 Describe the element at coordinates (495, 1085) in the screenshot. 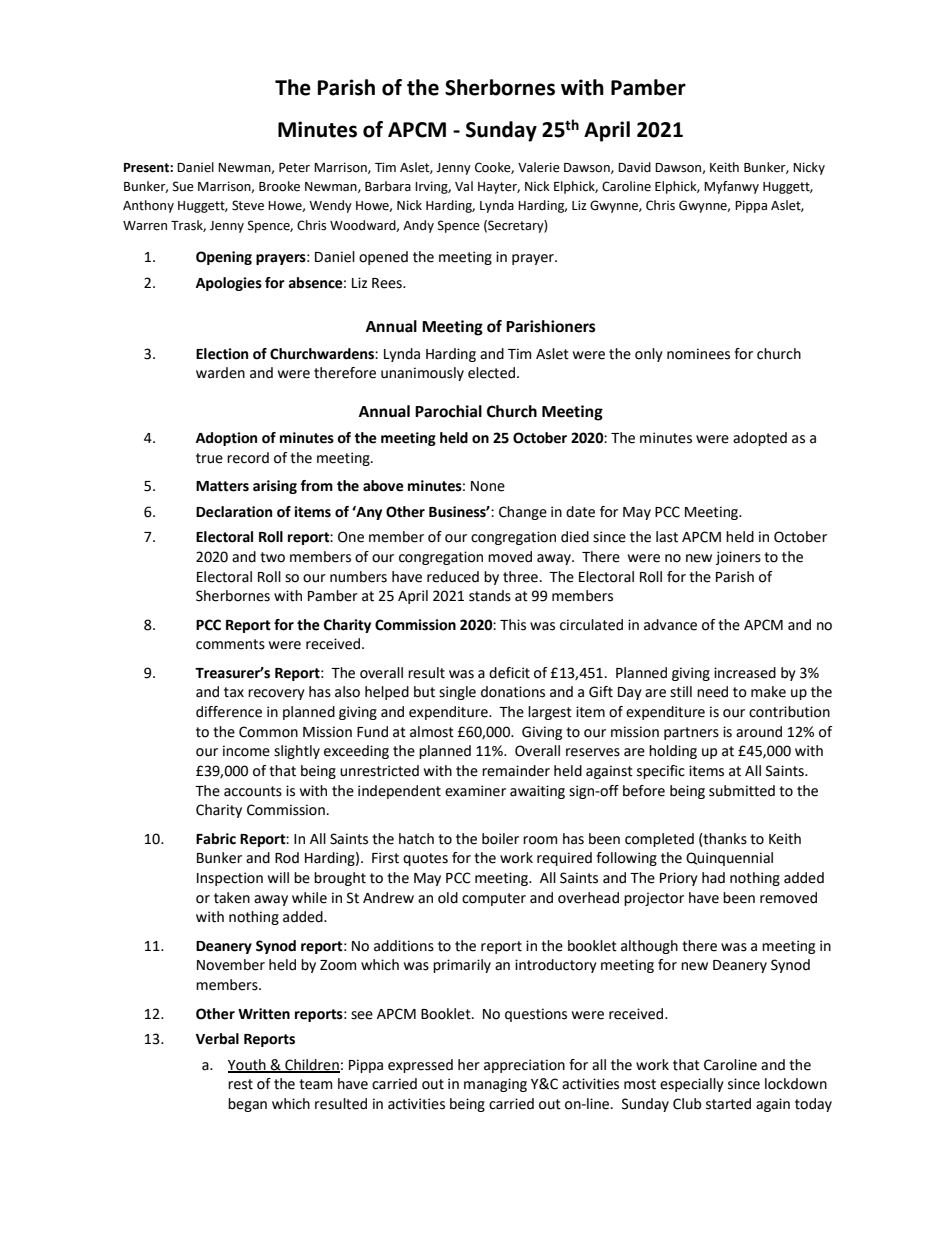

I see `managing` at that location.
